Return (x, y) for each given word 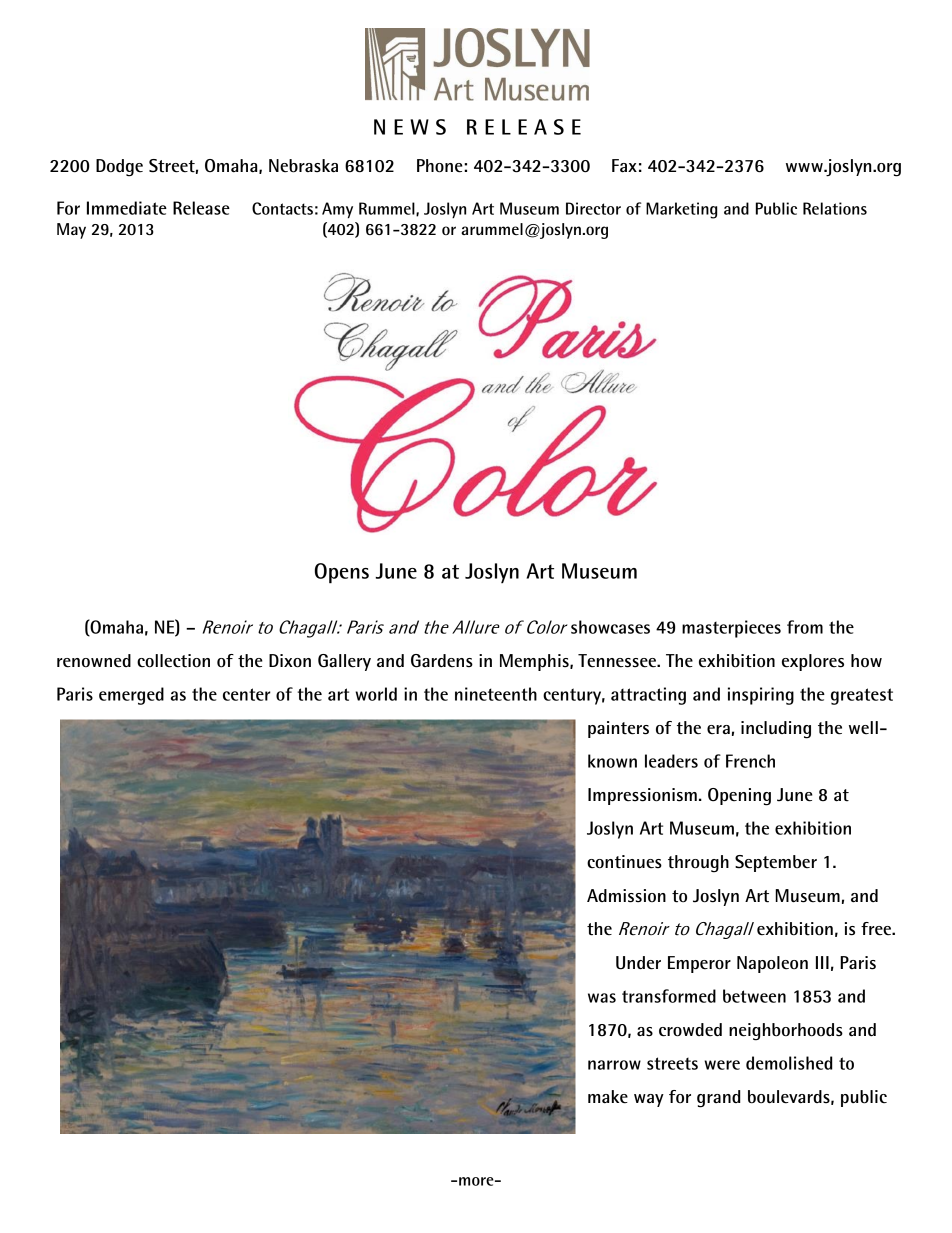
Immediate (127, 208)
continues (624, 862)
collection (173, 661)
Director (593, 208)
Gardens (442, 661)
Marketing (681, 210)
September (776, 863)
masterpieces (731, 629)
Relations (835, 208)
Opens (342, 573)
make (608, 1097)
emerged (131, 696)
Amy (337, 210)
